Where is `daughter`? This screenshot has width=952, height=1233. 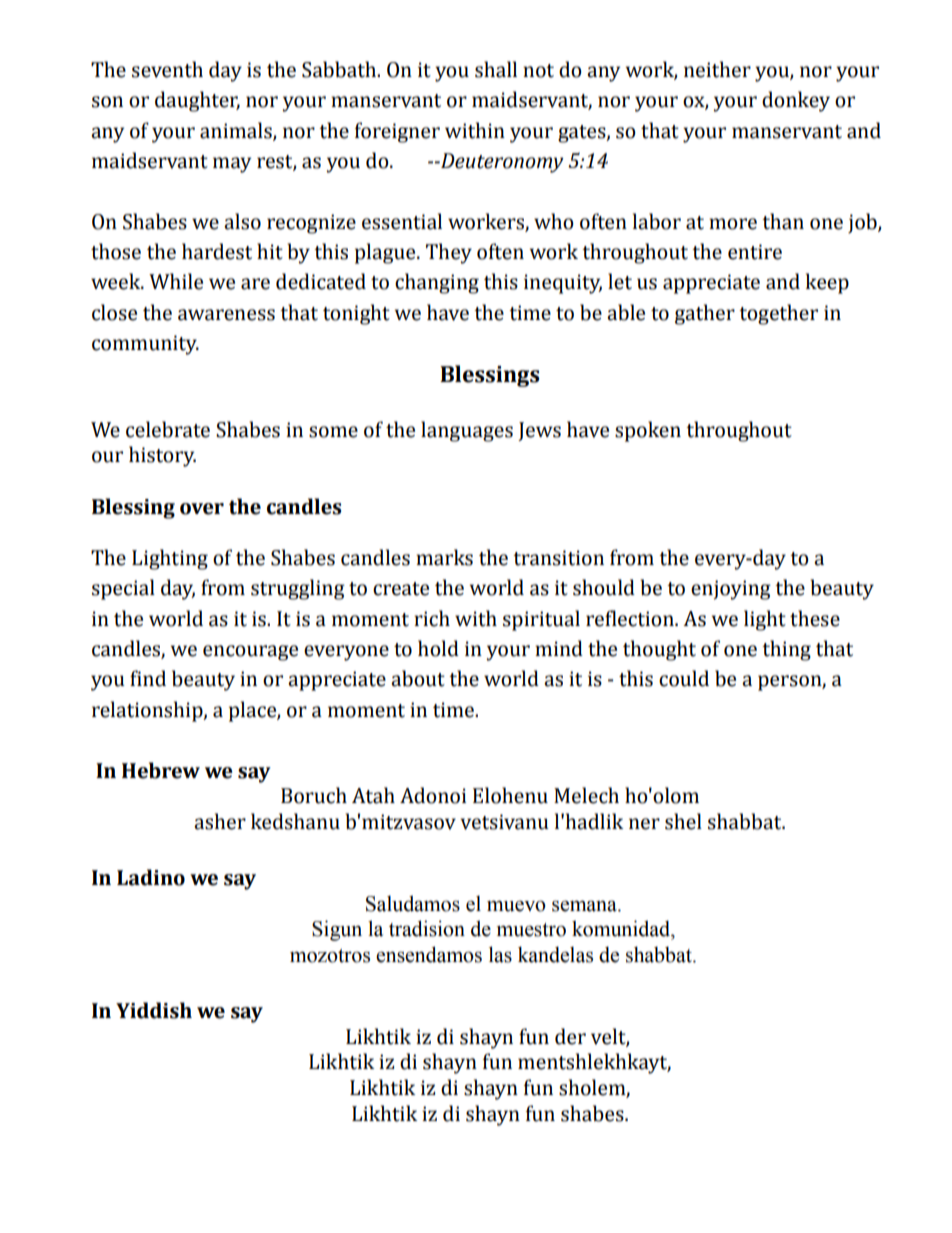
daughter is located at coordinates (197, 101).
